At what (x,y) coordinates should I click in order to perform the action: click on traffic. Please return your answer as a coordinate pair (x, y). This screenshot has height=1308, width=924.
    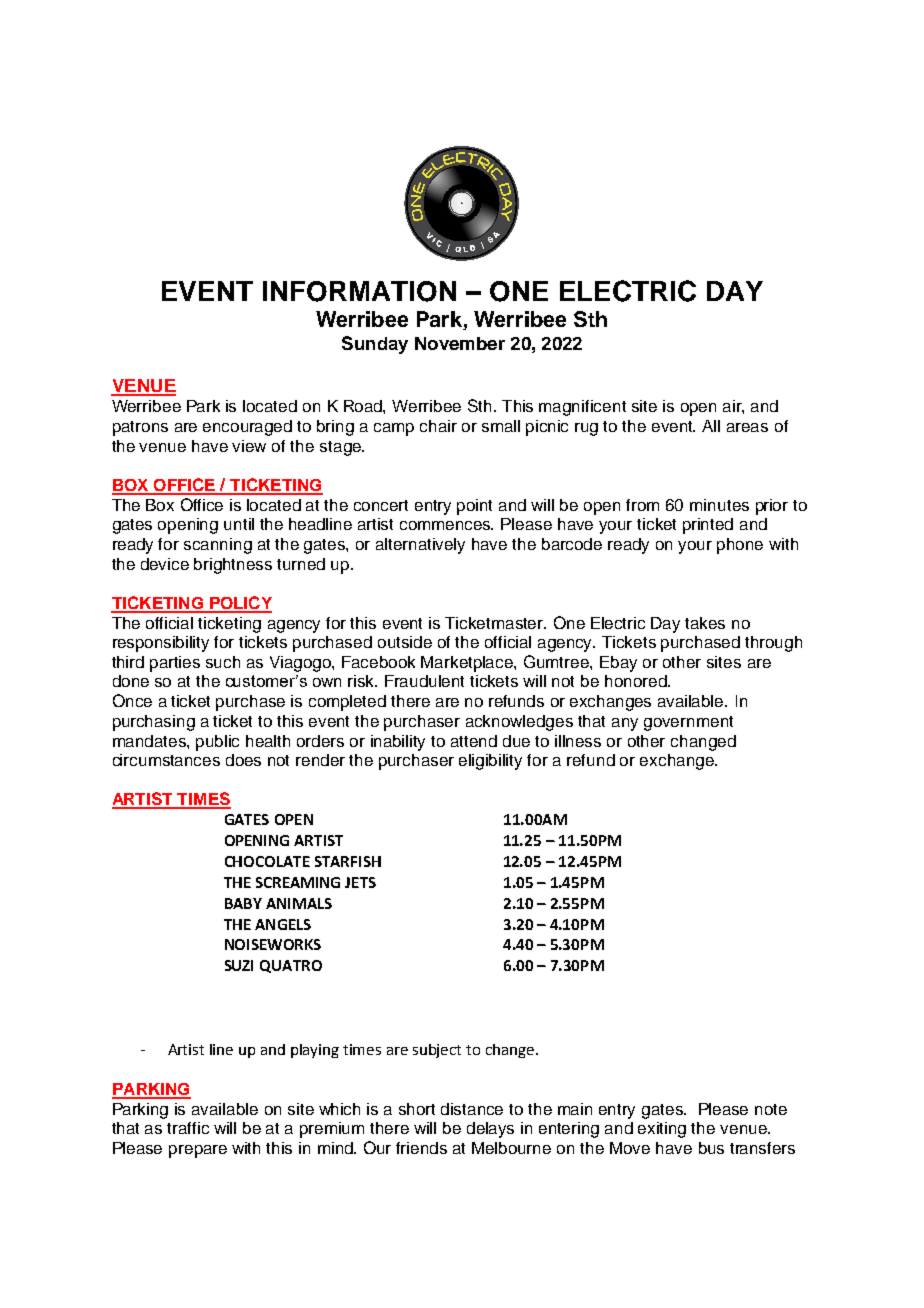
    Looking at the image, I should click on (188, 1128).
